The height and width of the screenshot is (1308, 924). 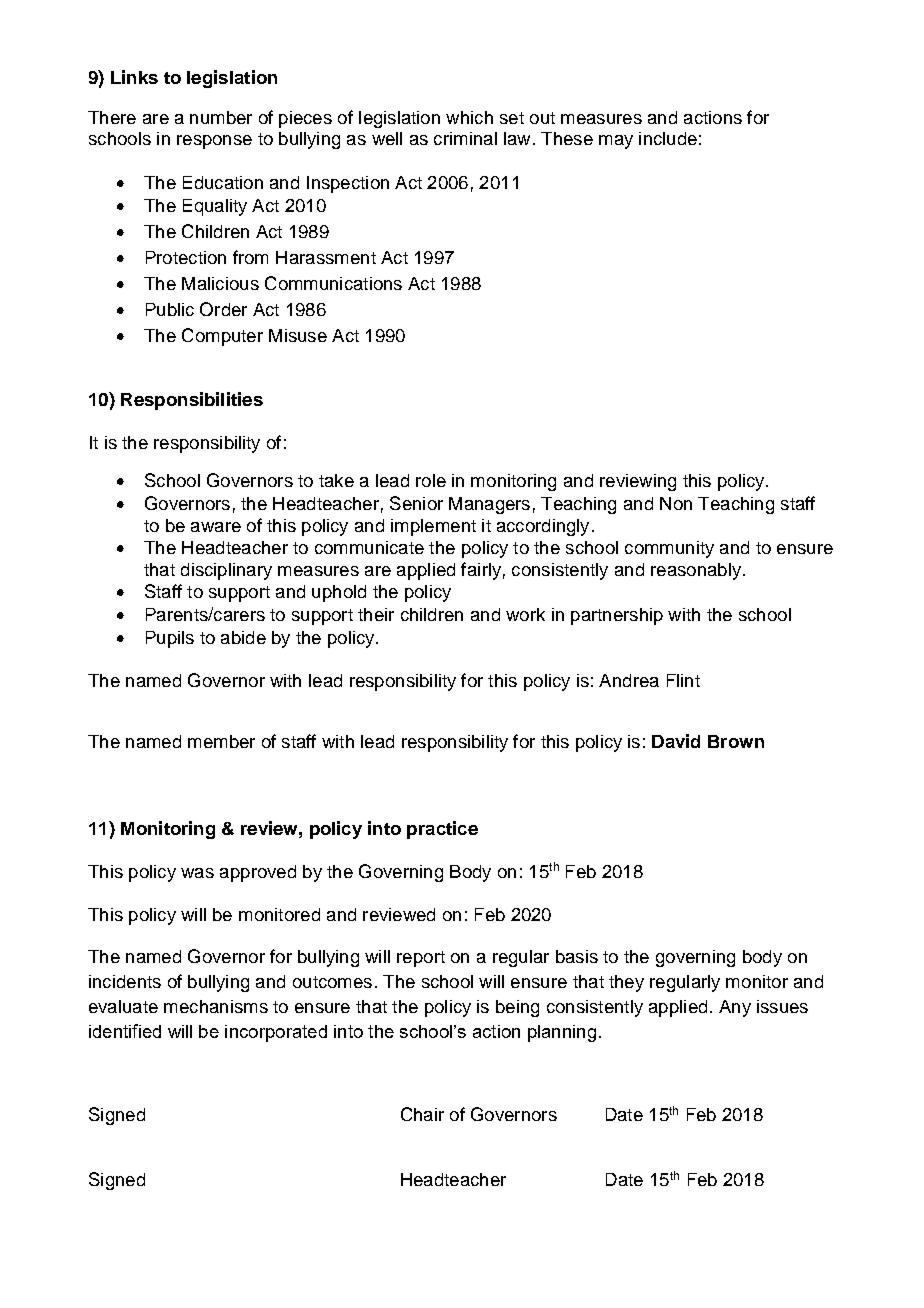 I want to click on fairly, so click(x=481, y=571).
